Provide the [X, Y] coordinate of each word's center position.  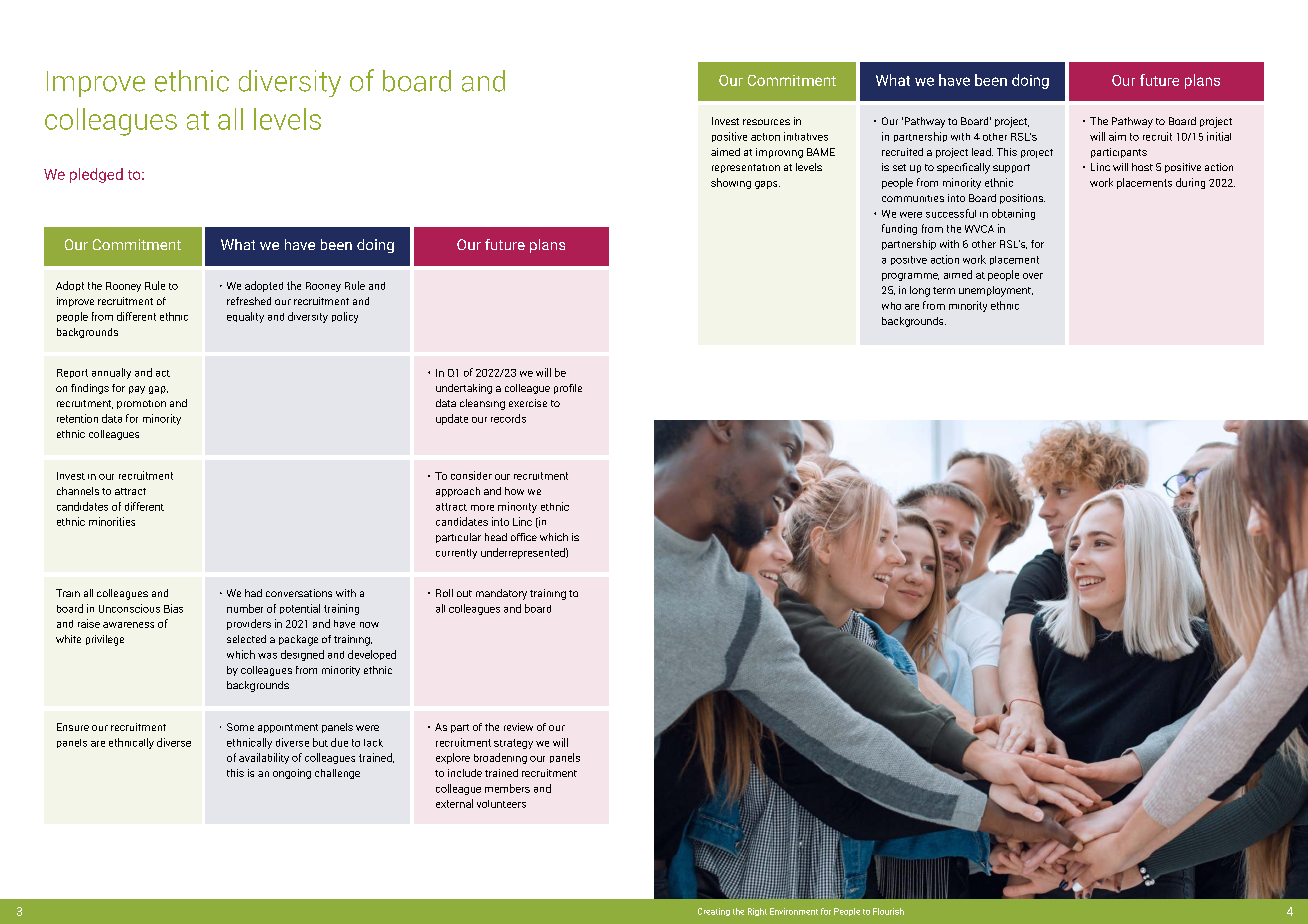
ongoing [292, 774]
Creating [714, 912]
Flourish [888, 911]
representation [746, 168]
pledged [96, 175]
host [1142, 167]
